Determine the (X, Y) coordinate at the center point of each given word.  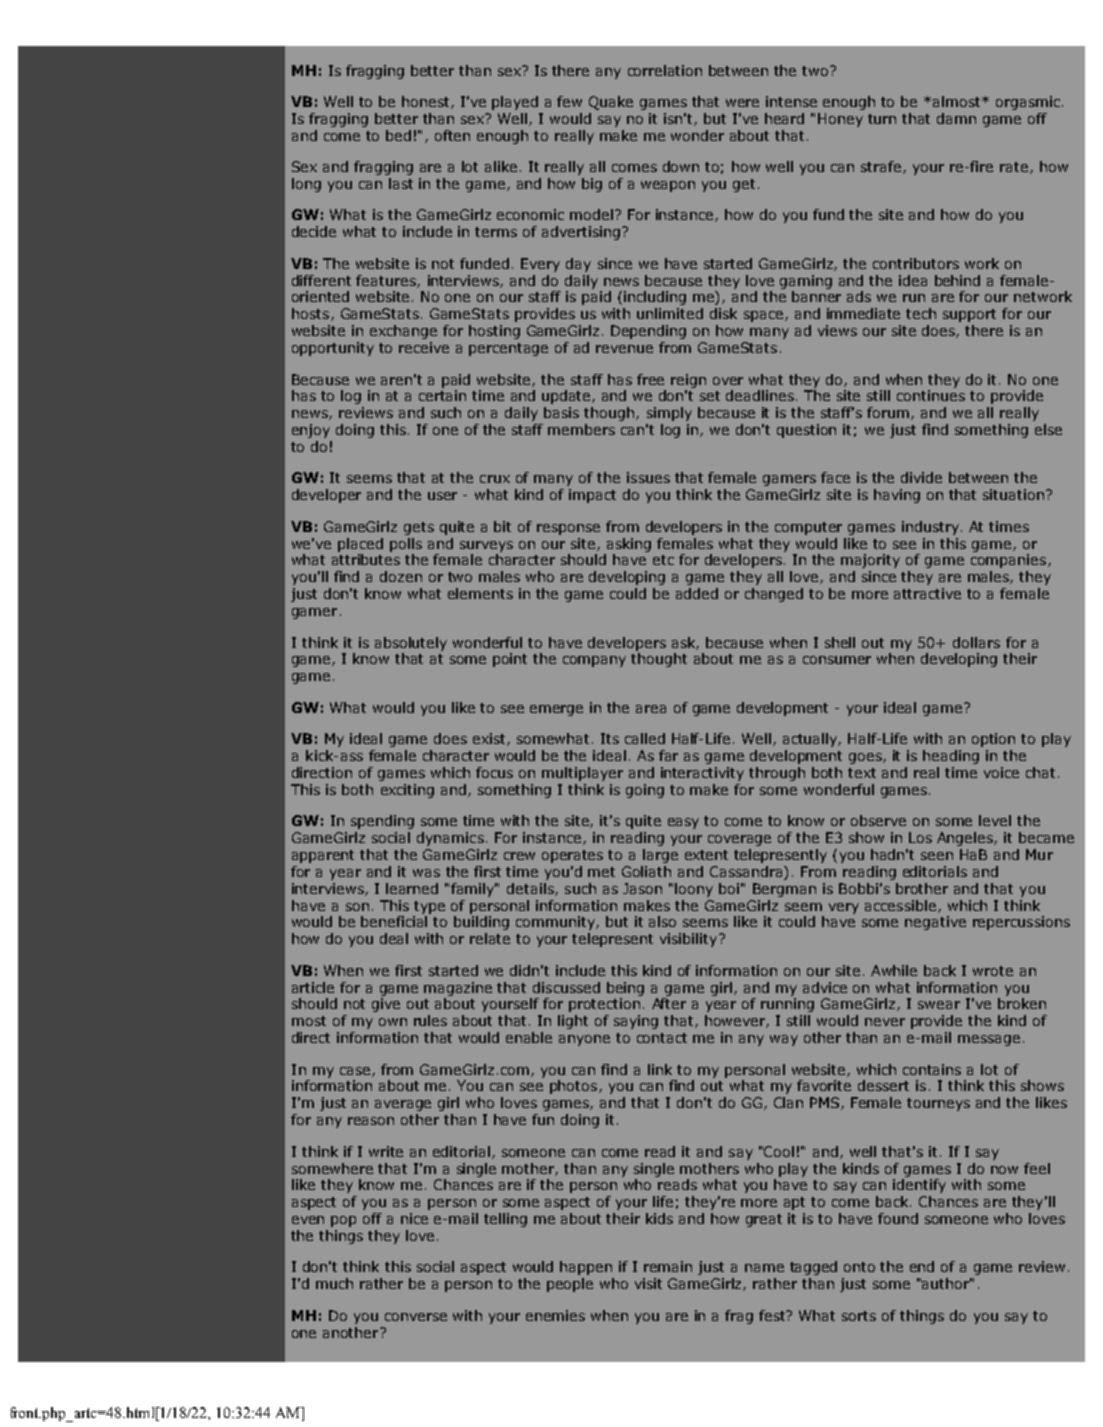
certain (442, 395)
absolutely (411, 644)
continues (931, 395)
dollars (976, 642)
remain (668, 1266)
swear (939, 1005)
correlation (665, 70)
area (651, 709)
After (669, 1003)
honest (427, 102)
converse (416, 1317)
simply (669, 414)
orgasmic (1028, 103)
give (386, 1005)
